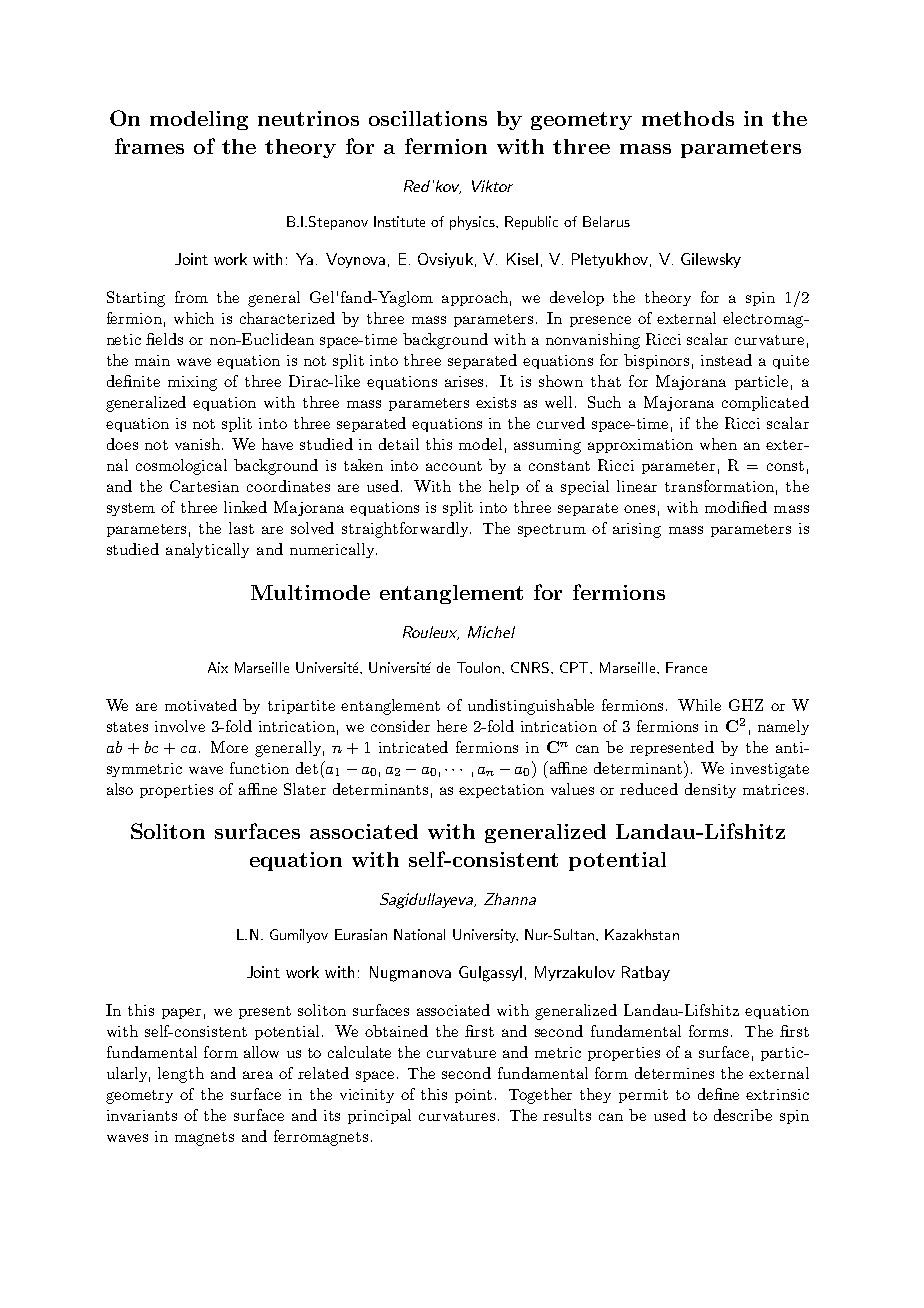  Describe the element at coordinates (258, 1075) in the screenshot. I see `area` at that location.
